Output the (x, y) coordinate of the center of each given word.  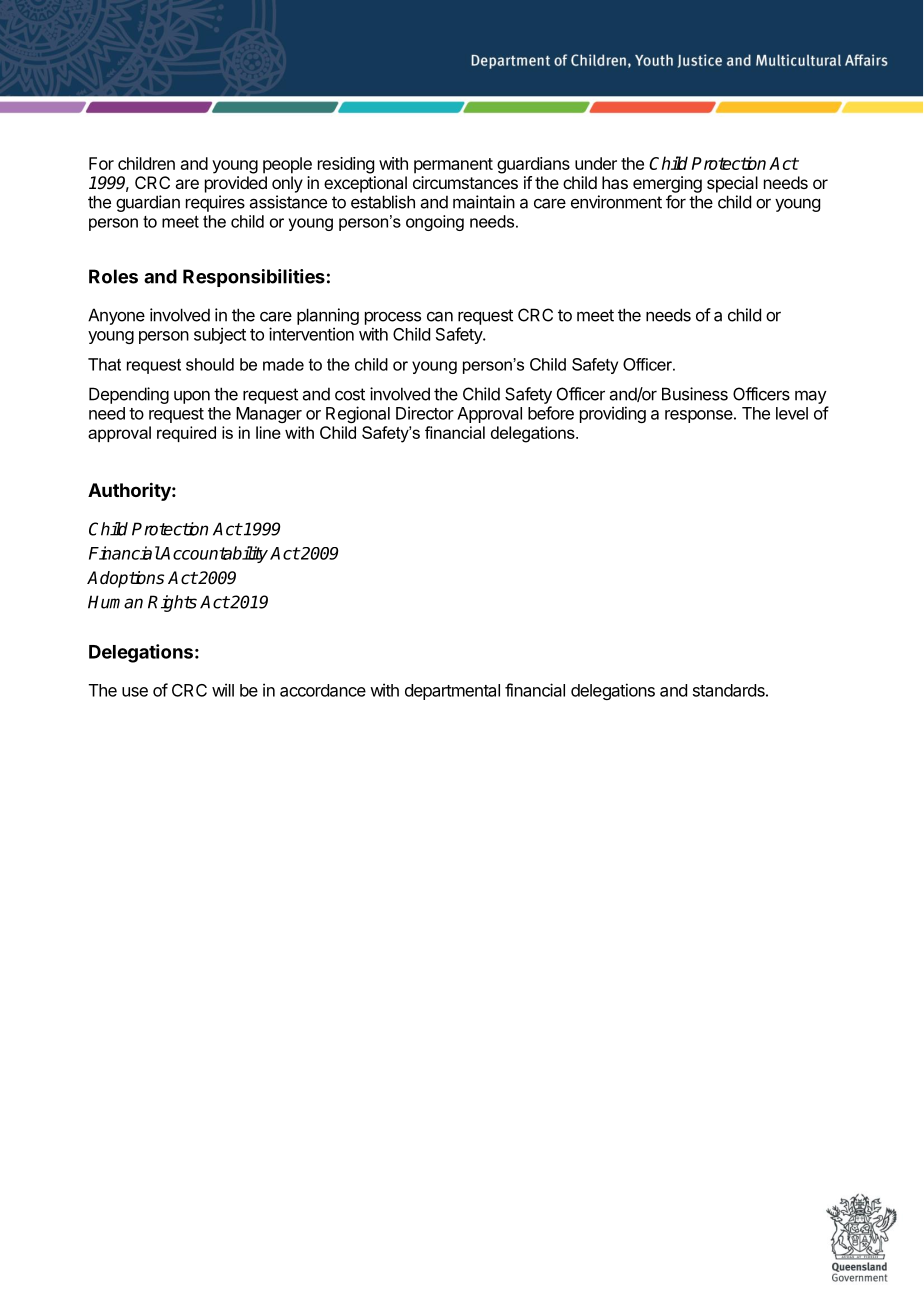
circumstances (465, 182)
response (699, 416)
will (223, 690)
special (732, 184)
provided (236, 184)
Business (695, 394)
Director (425, 413)
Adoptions (125, 579)
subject (220, 335)
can (440, 317)
